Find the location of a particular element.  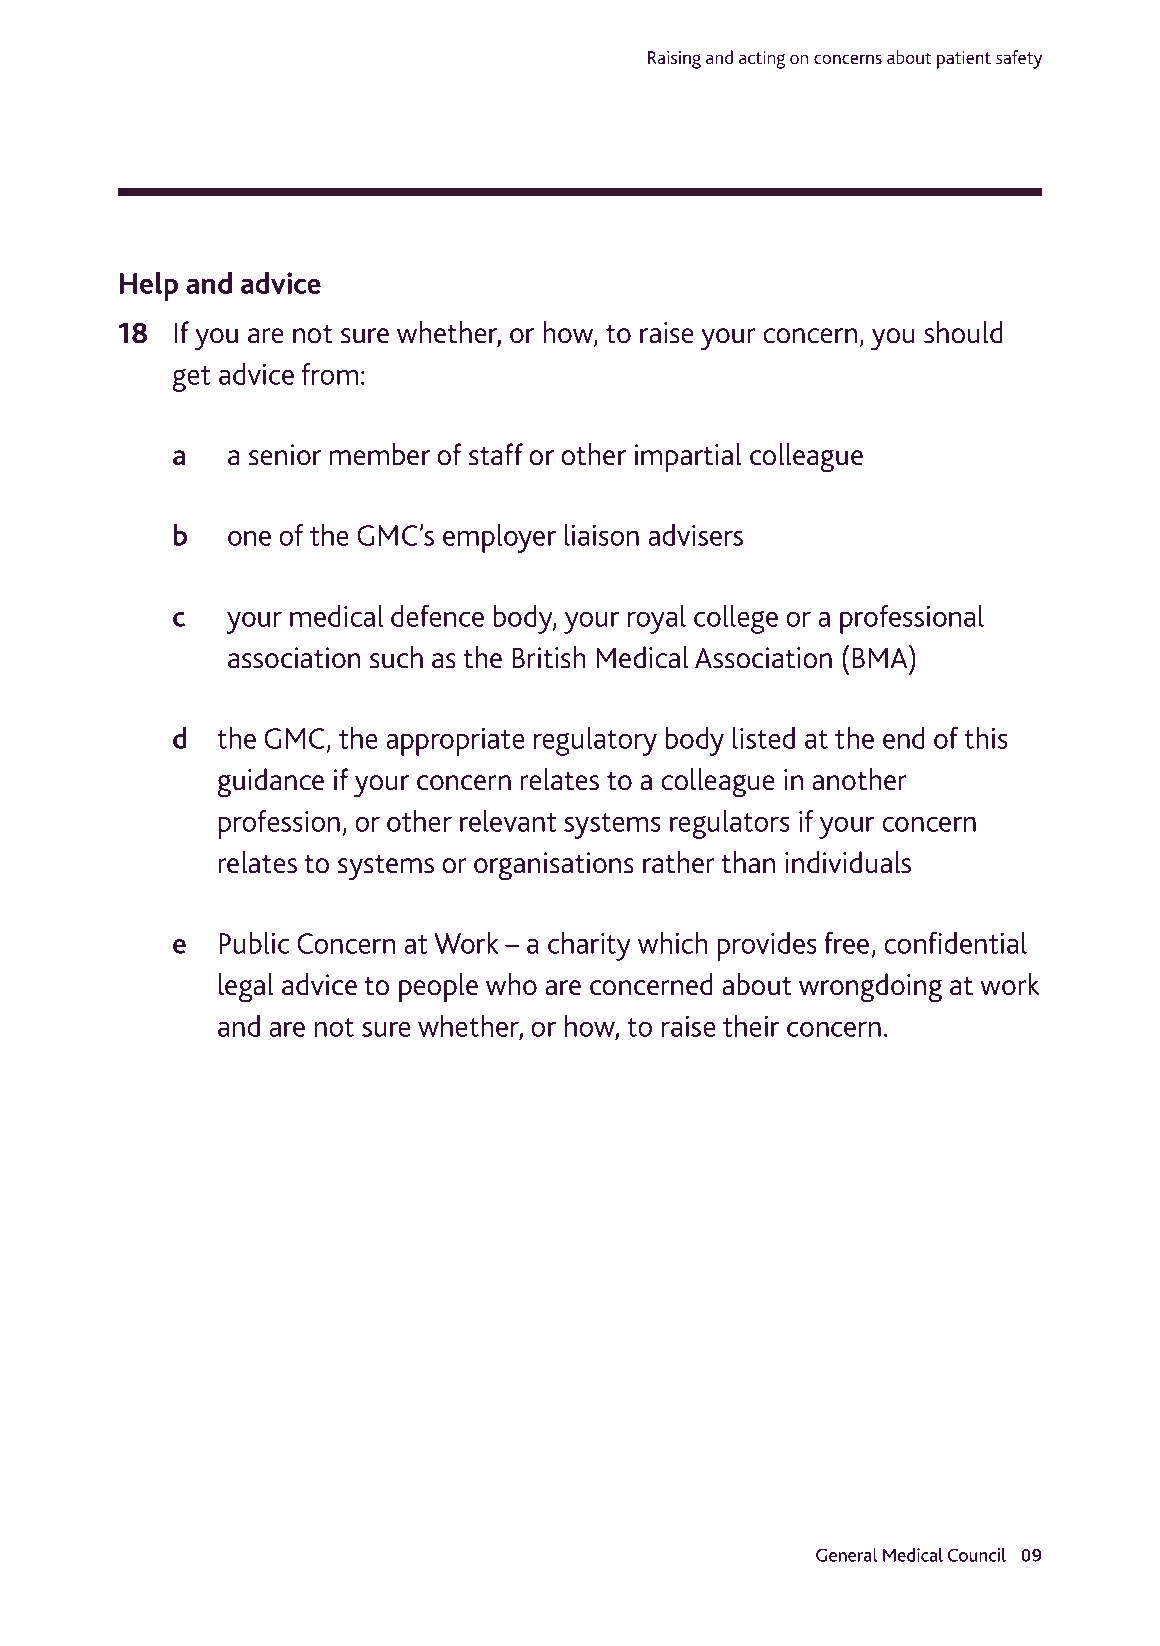

end is located at coordinates (904, 738).
